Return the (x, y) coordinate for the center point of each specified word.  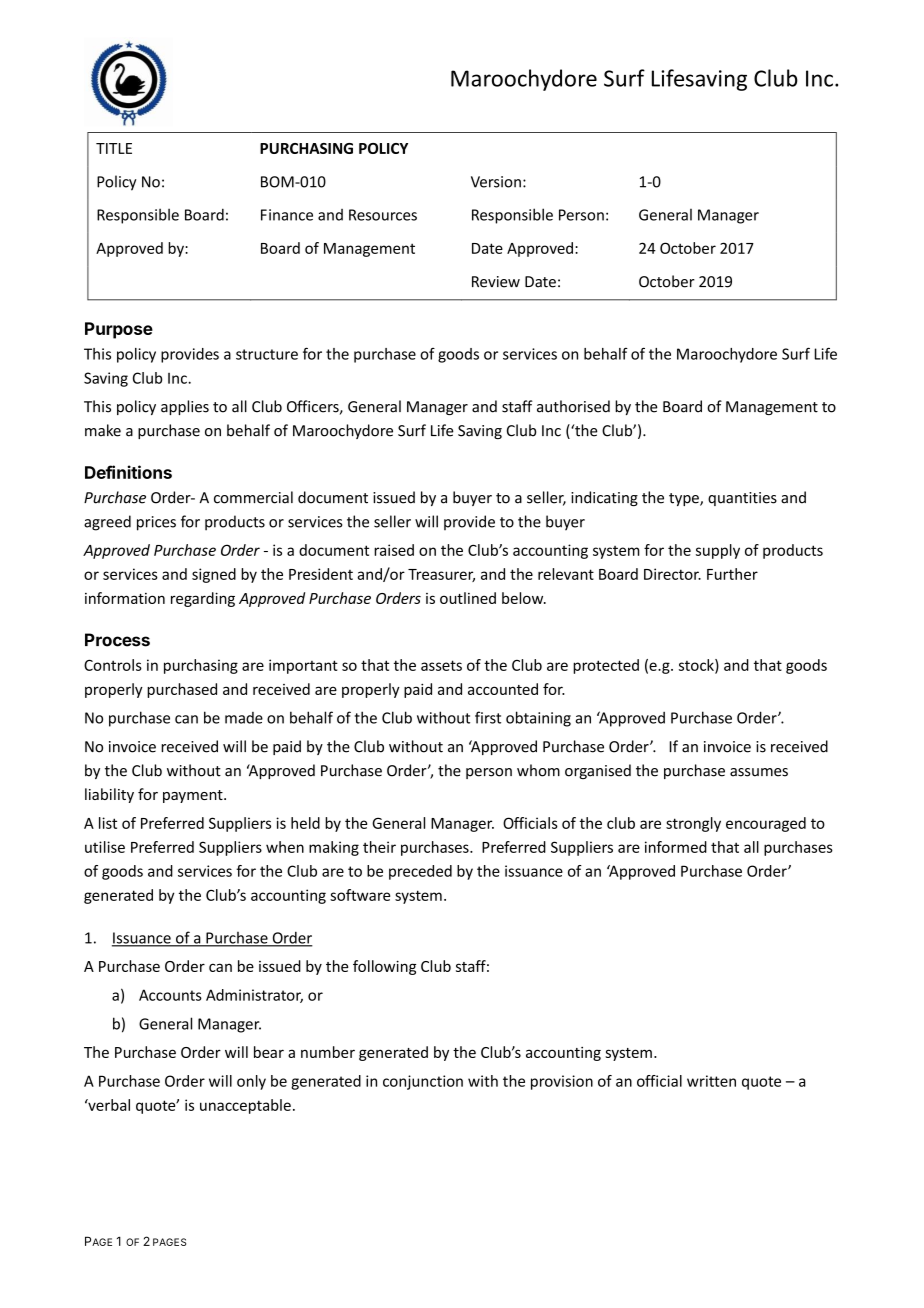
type (685, 499)
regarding (203, 599)
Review (496, 282)
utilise (105, 847)
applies (185, 407)
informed (676, 847)
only (251, 1082)
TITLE (114, 148)
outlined (468, 598)
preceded (420, 872)
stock (697, 666)
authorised (573, 406)
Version (496, 182)
